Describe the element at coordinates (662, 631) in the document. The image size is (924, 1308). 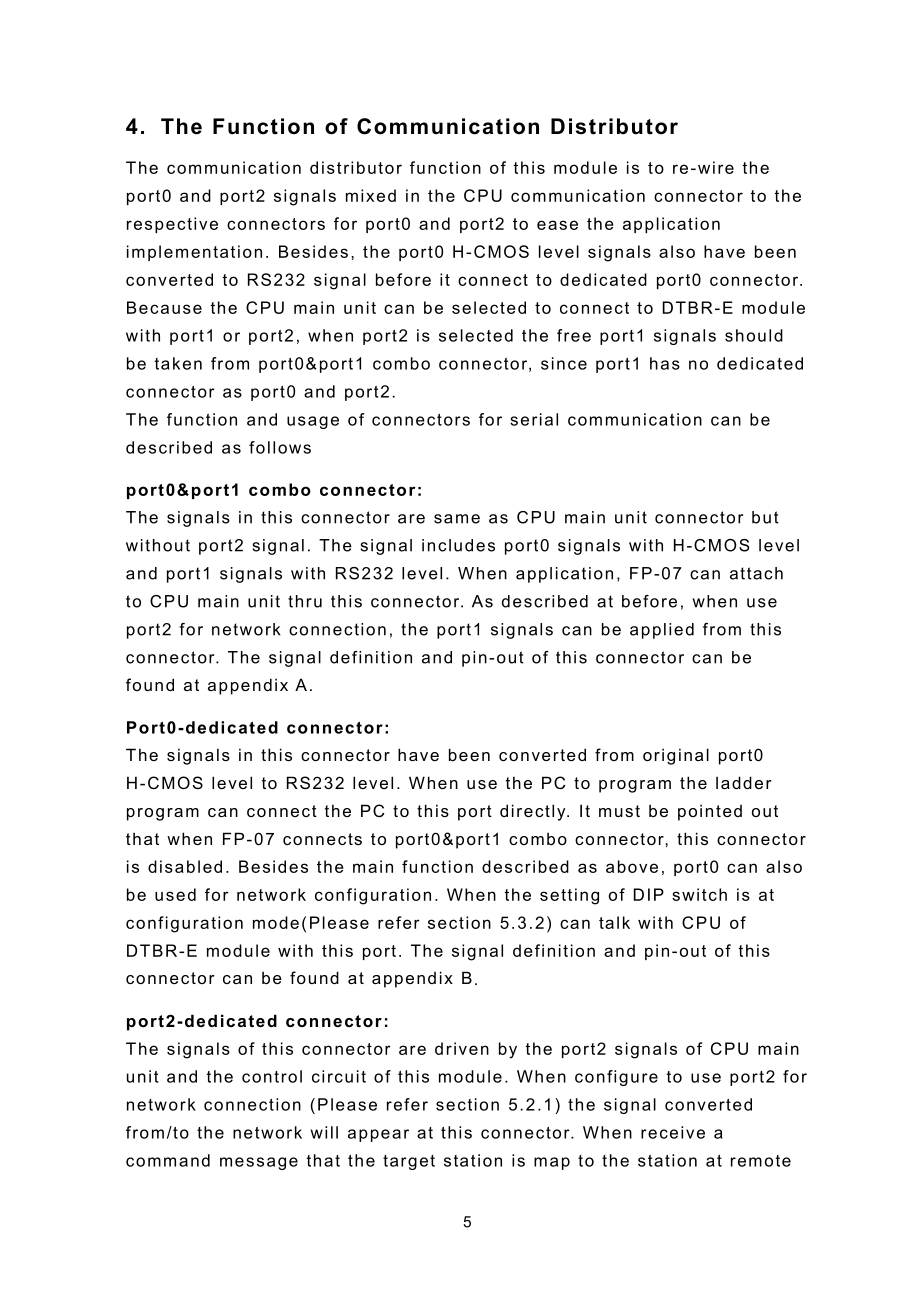
I see `applied` at that location.
